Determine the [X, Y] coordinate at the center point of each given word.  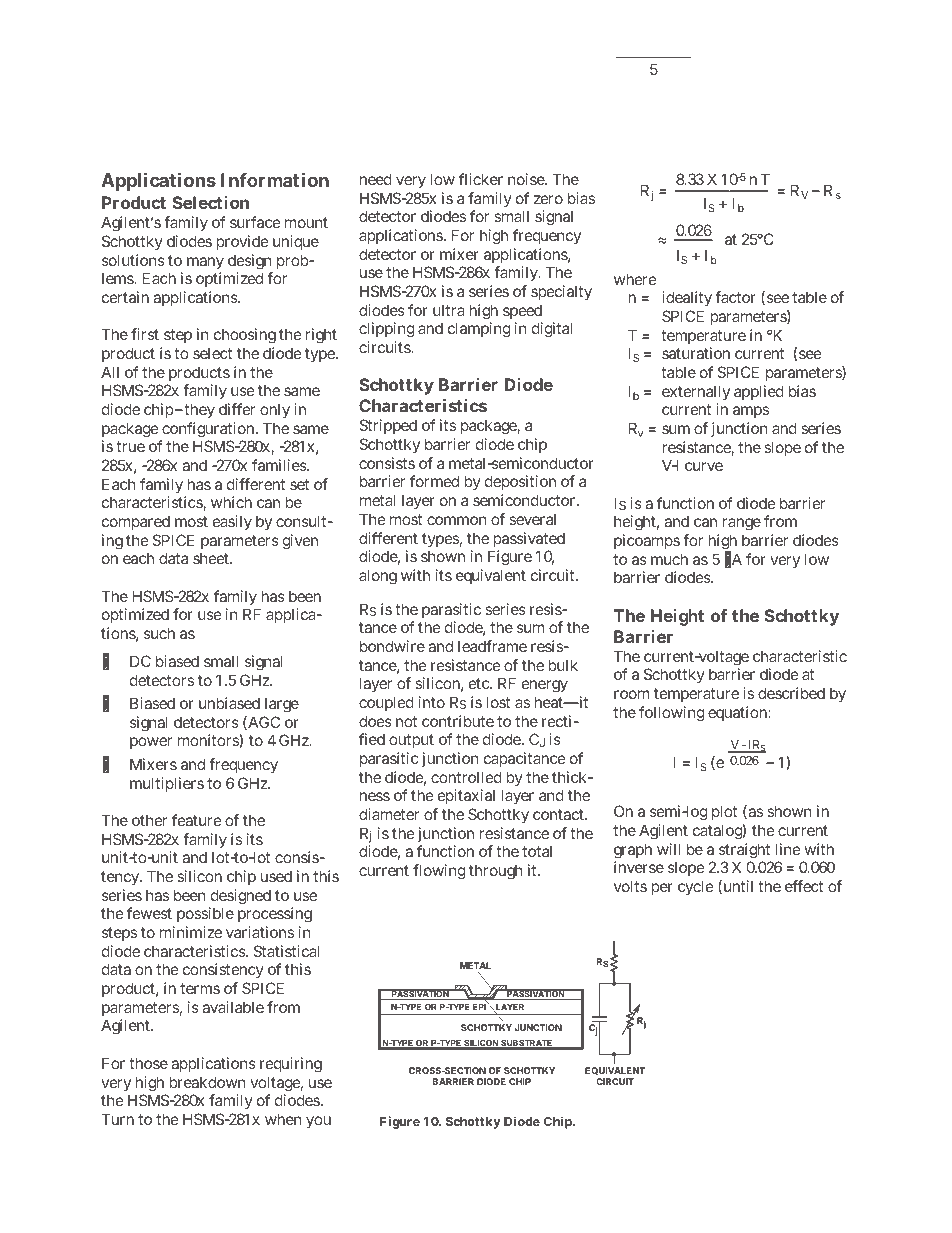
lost [498, 702]
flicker [481, 179]
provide [242, 242]
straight [745, 852]
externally [696, 394]
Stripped [388, 426]
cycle [696, 887]
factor [735, 297]
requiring [291, 1065]
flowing [439, 872]
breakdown [207, 1082]
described [791, 693]
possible [205, 914]
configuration [207, 431]
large [282, 705]
